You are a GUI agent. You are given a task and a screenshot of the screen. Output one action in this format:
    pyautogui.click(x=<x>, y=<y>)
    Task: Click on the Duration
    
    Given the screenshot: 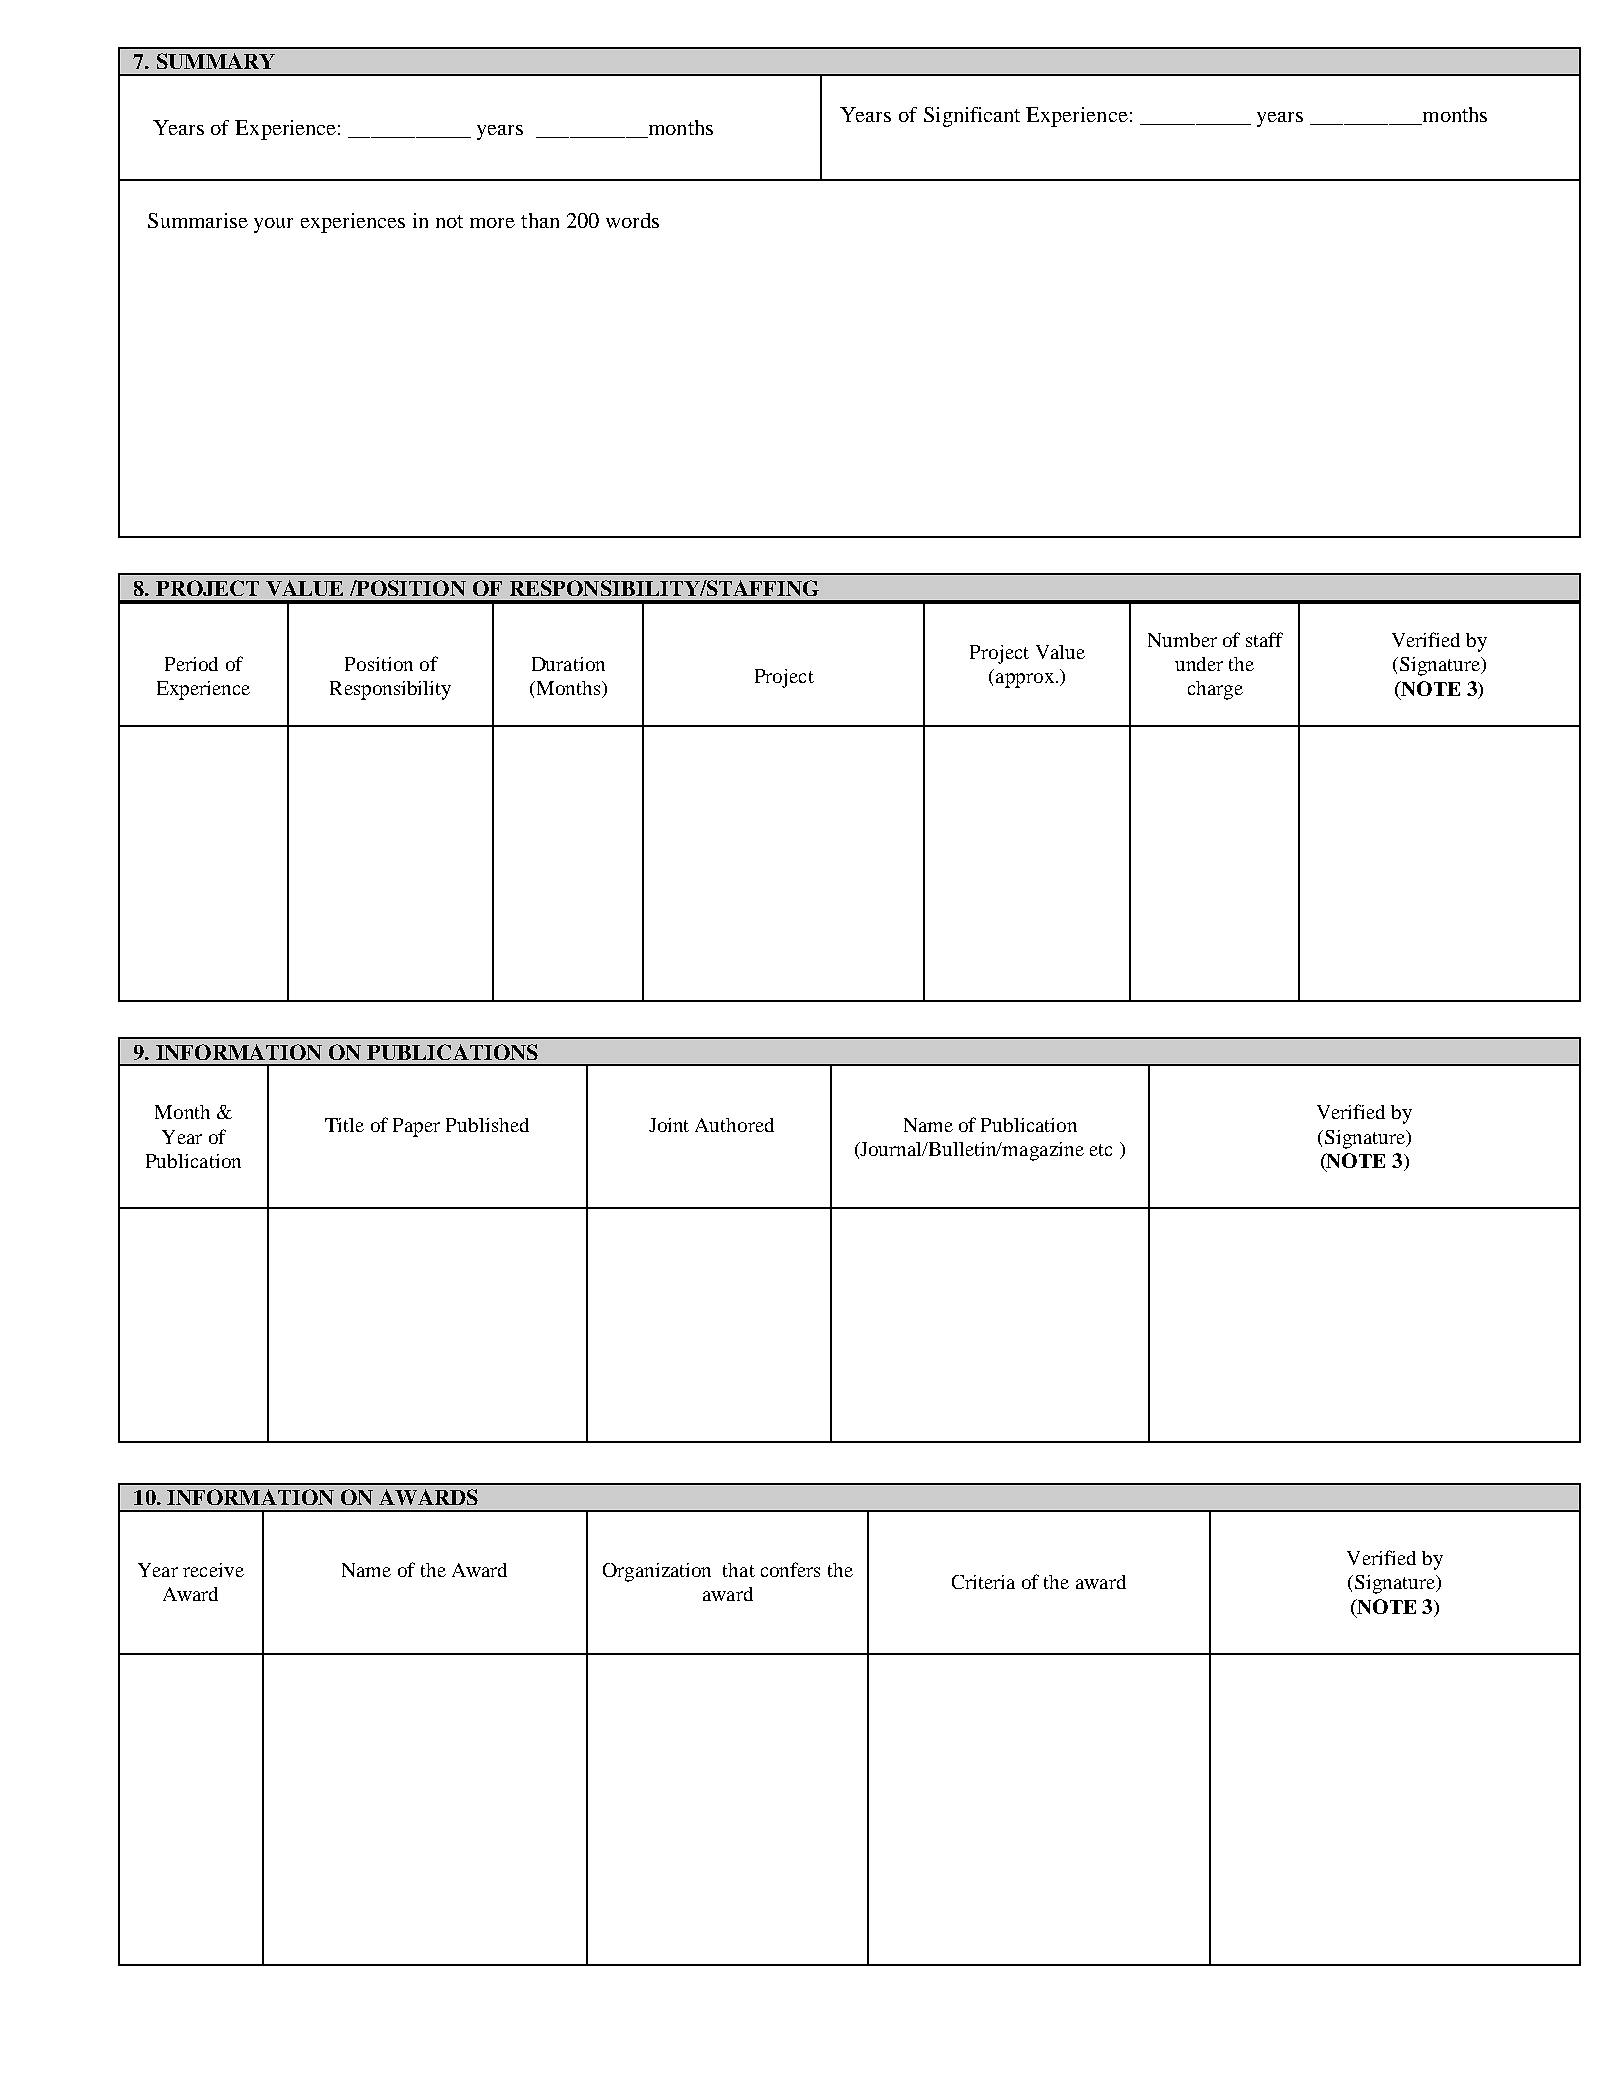 What is the action you would take?
    pyautogui.click(x=568, y=664)
